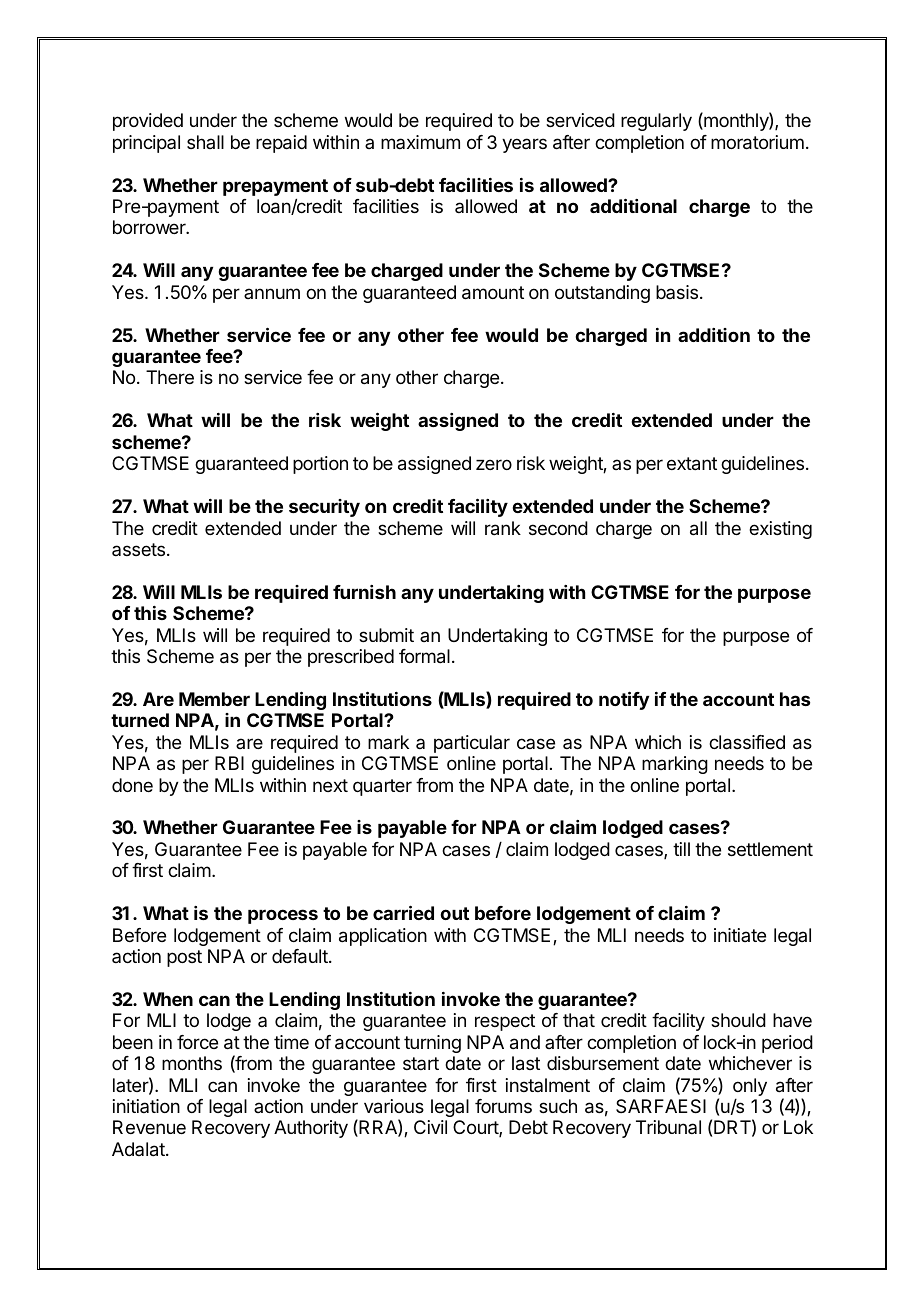 The height and width of the image is (1307, 924). Describe the element at coordinates (795, 699) in the image. I see `has` at that location.
